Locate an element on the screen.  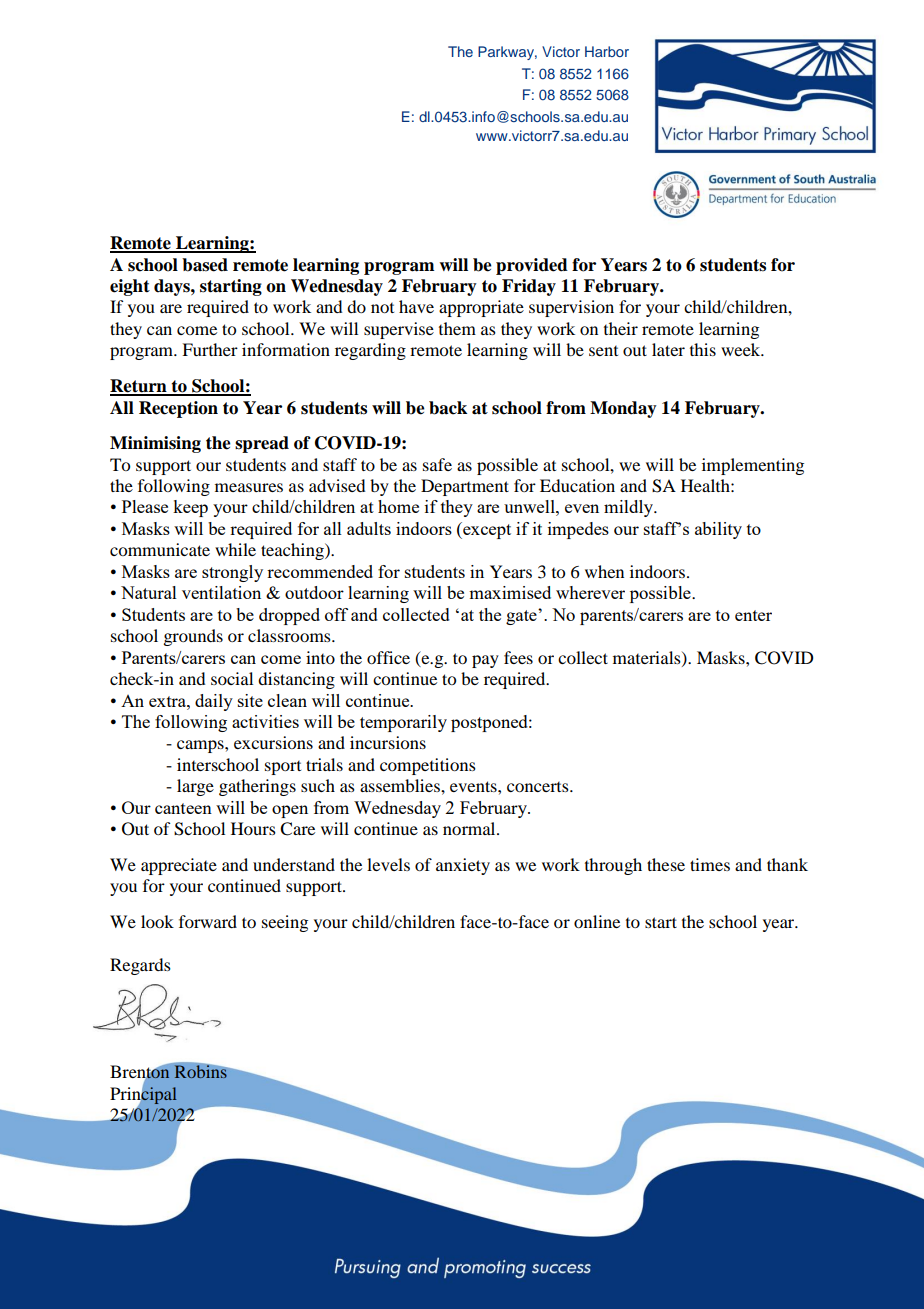
Further is located at coordinates (210, 349).
